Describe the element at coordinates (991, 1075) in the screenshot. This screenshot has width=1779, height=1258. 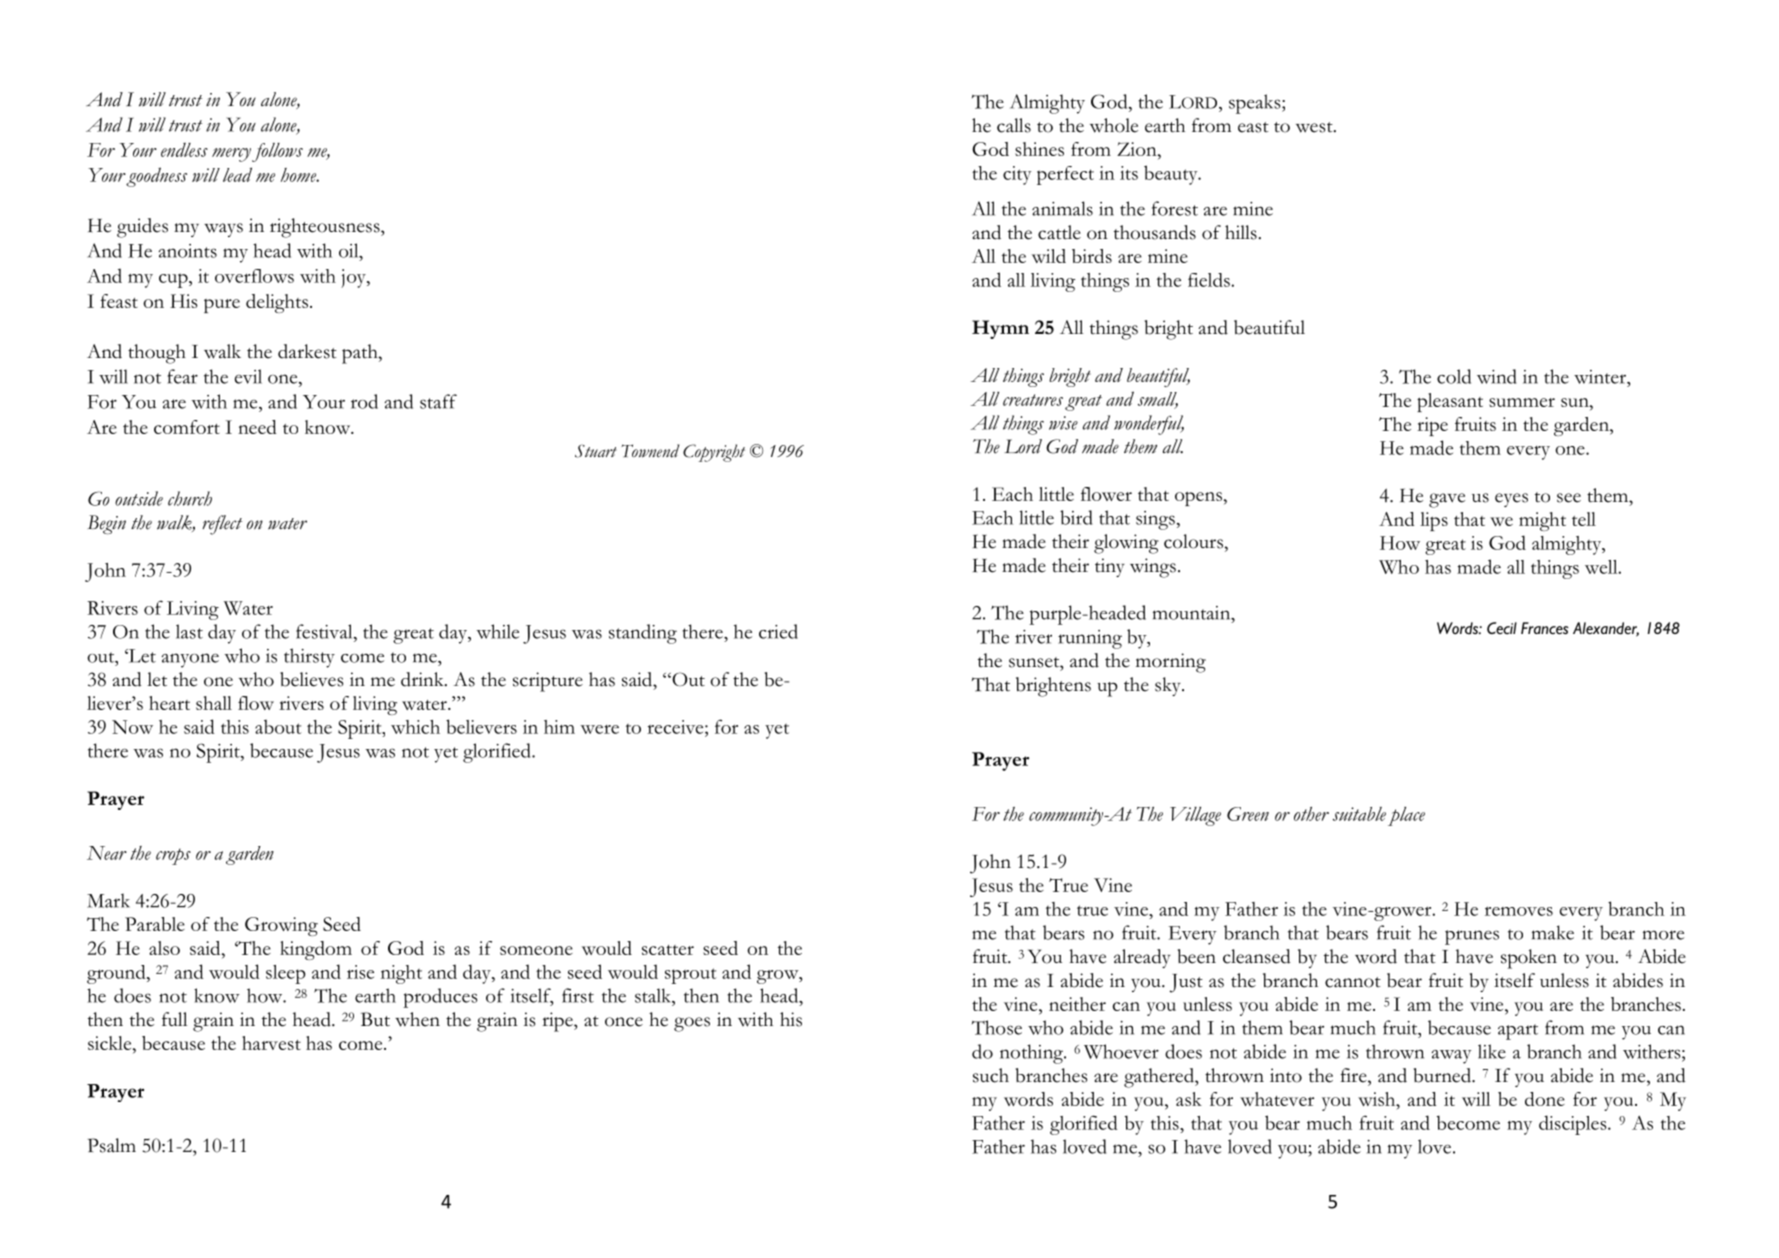
I see `such` at that location.
